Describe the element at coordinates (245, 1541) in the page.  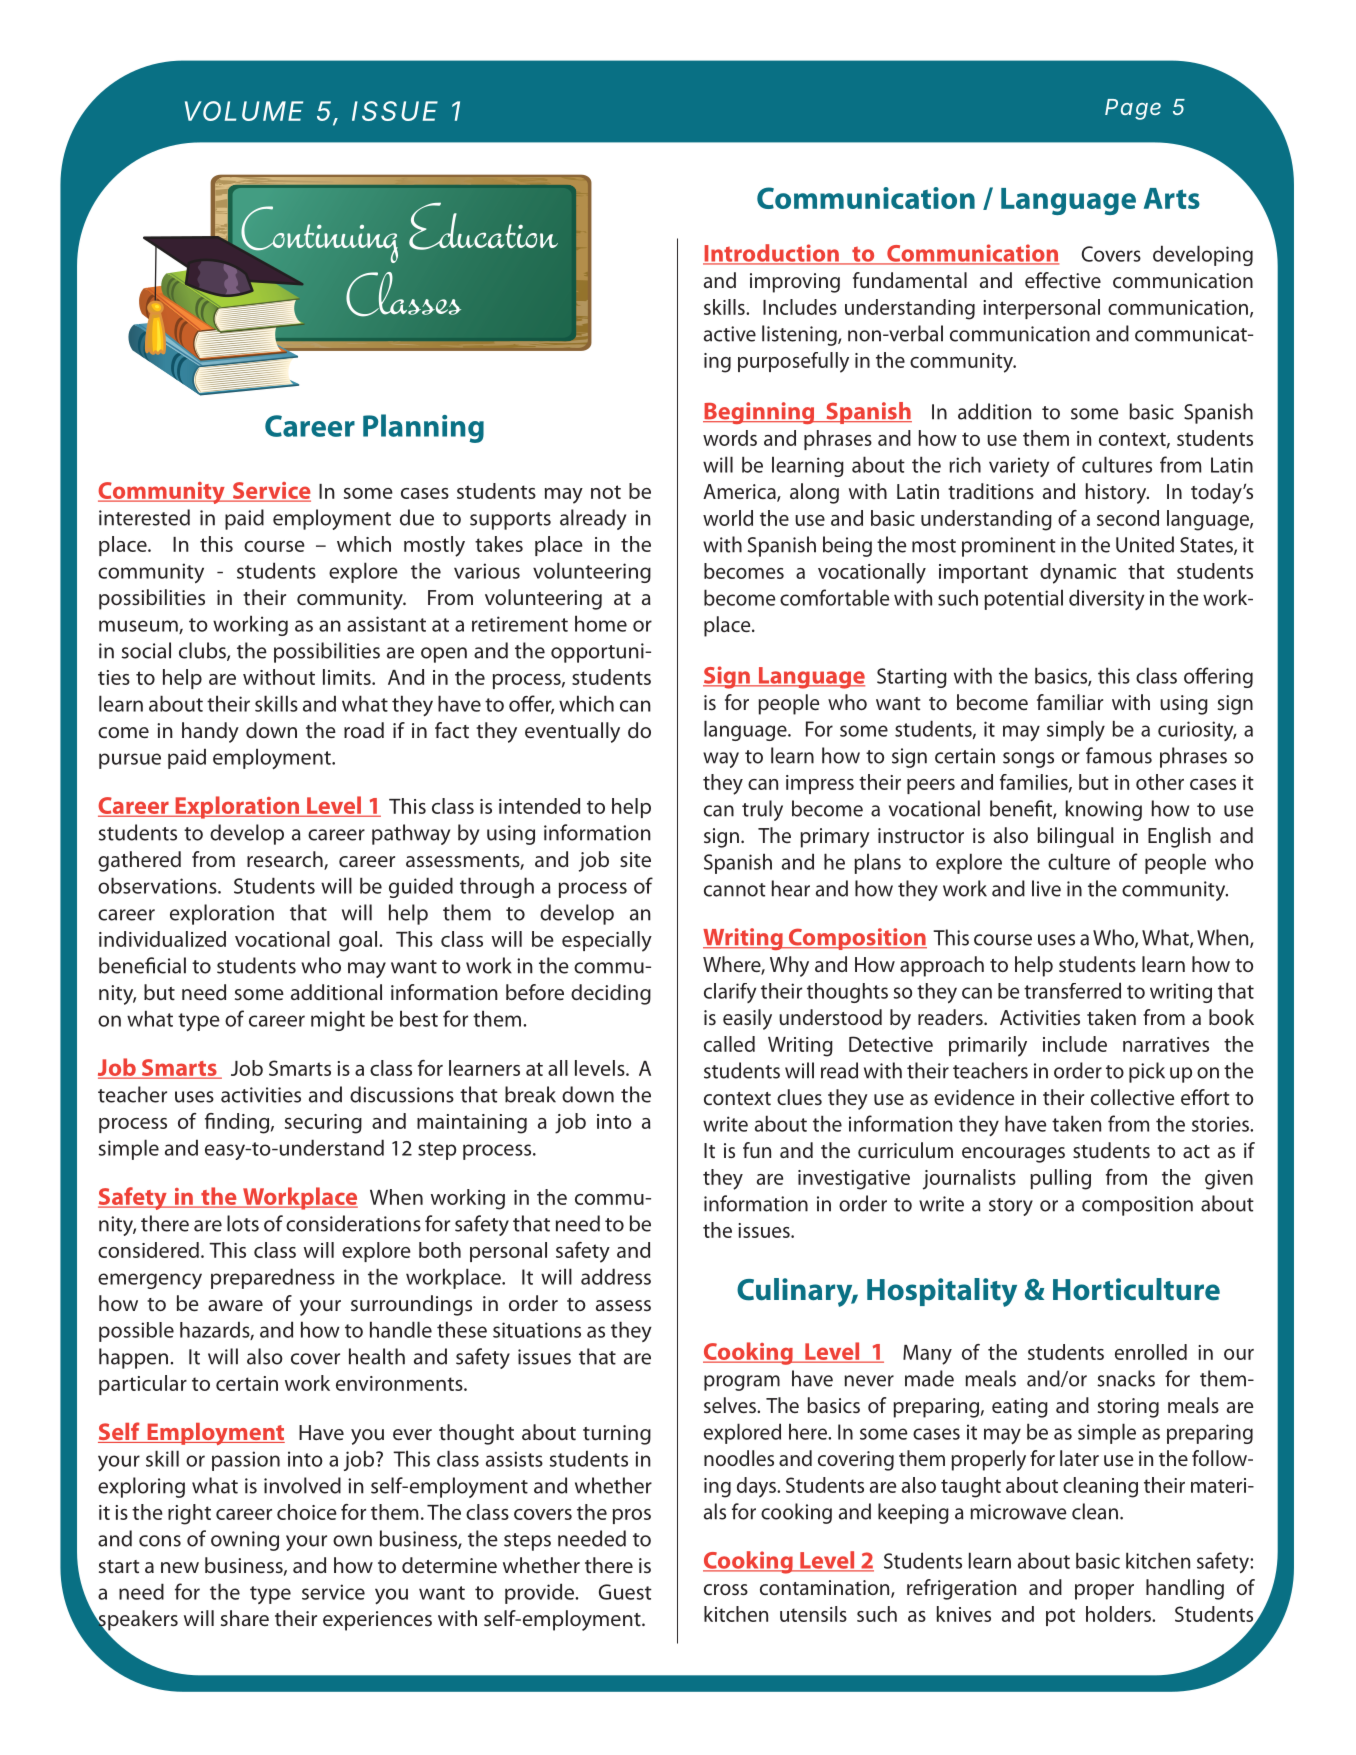
I see `owning` at that location.
